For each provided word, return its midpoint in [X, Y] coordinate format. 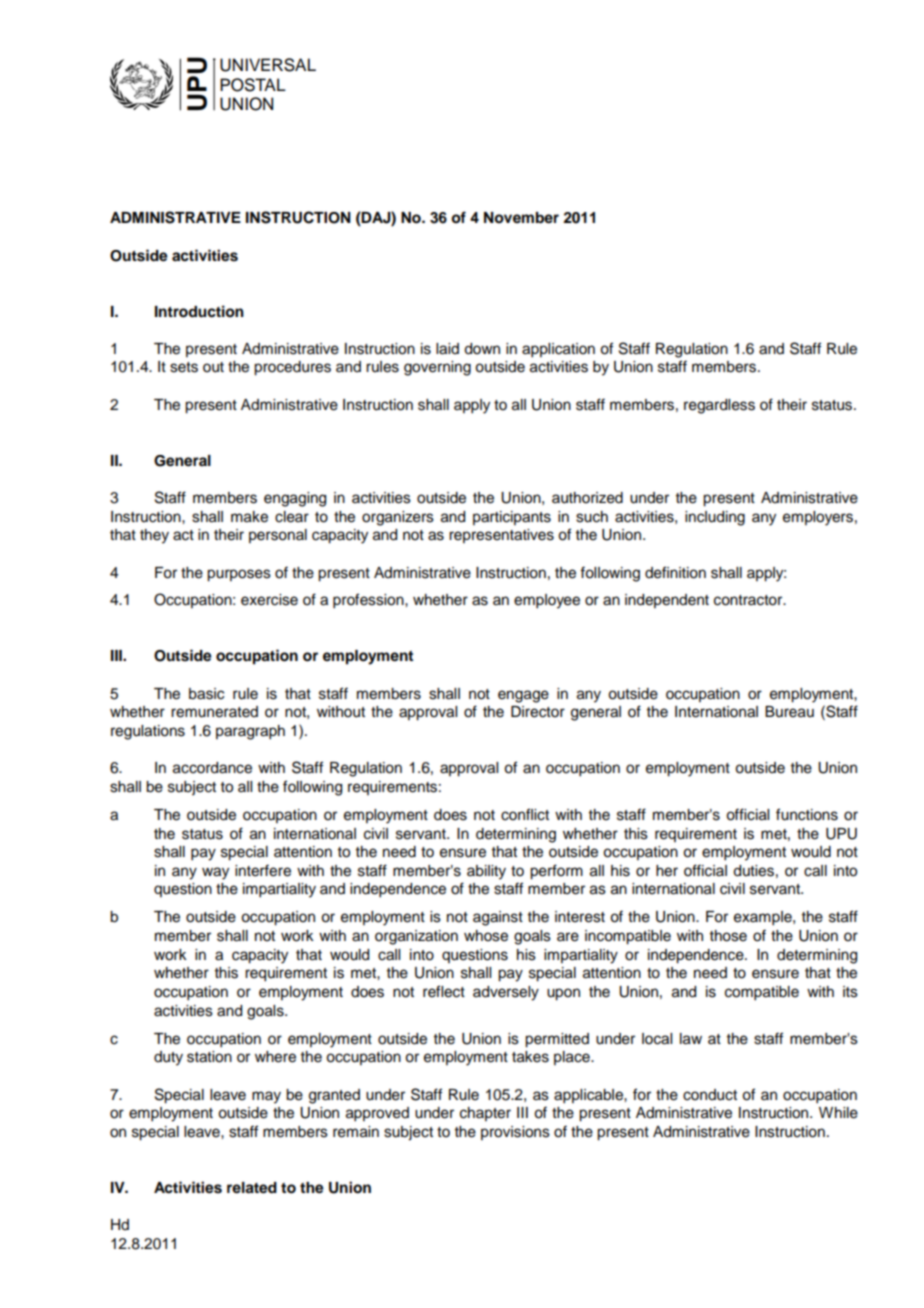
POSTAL [253, 85]
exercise [269, 600]
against [498, 918]
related [252, 1188]
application [558, 350]
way [215, 873]
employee [547, 601]
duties [753, 871]
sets [184, 367]
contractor [749, 600]
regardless [719, 406]
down [482, 349]
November [521, 218]
